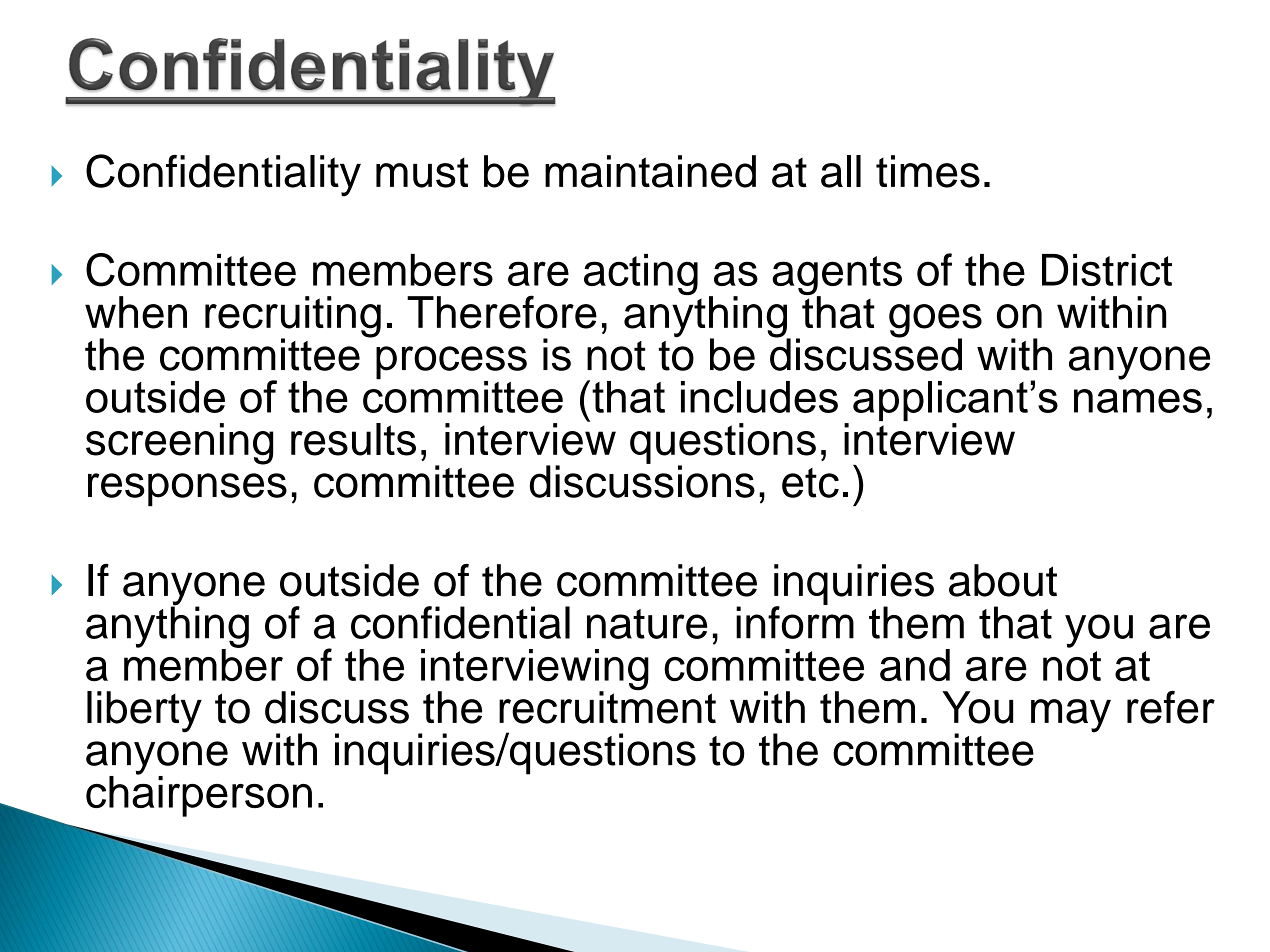  What do you see at coordinates (1003, 580) in the screenshot?
I see `about` at bounding box center [1003, 580].
